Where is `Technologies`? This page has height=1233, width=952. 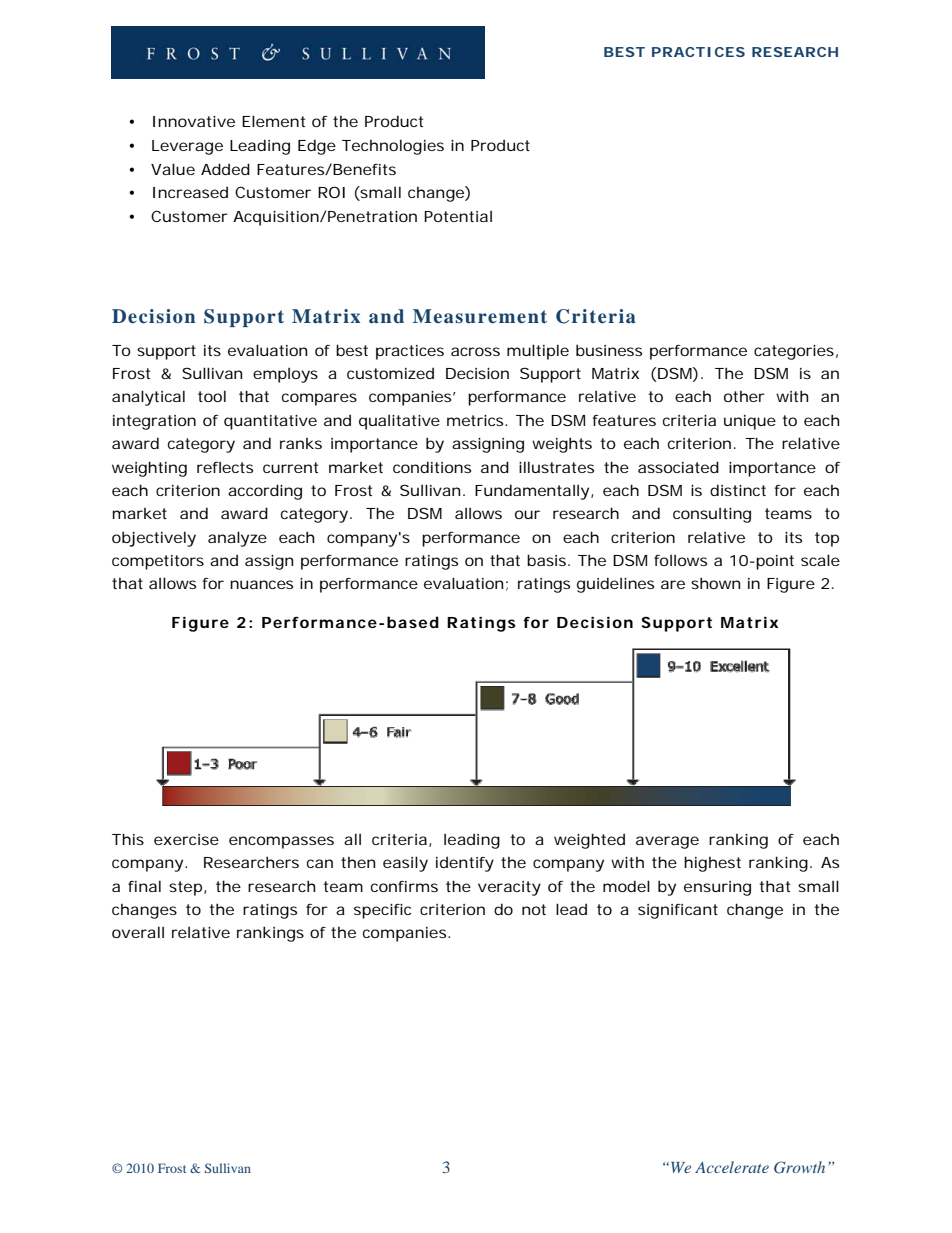
Technologies is located at coordinates (393, 147).
